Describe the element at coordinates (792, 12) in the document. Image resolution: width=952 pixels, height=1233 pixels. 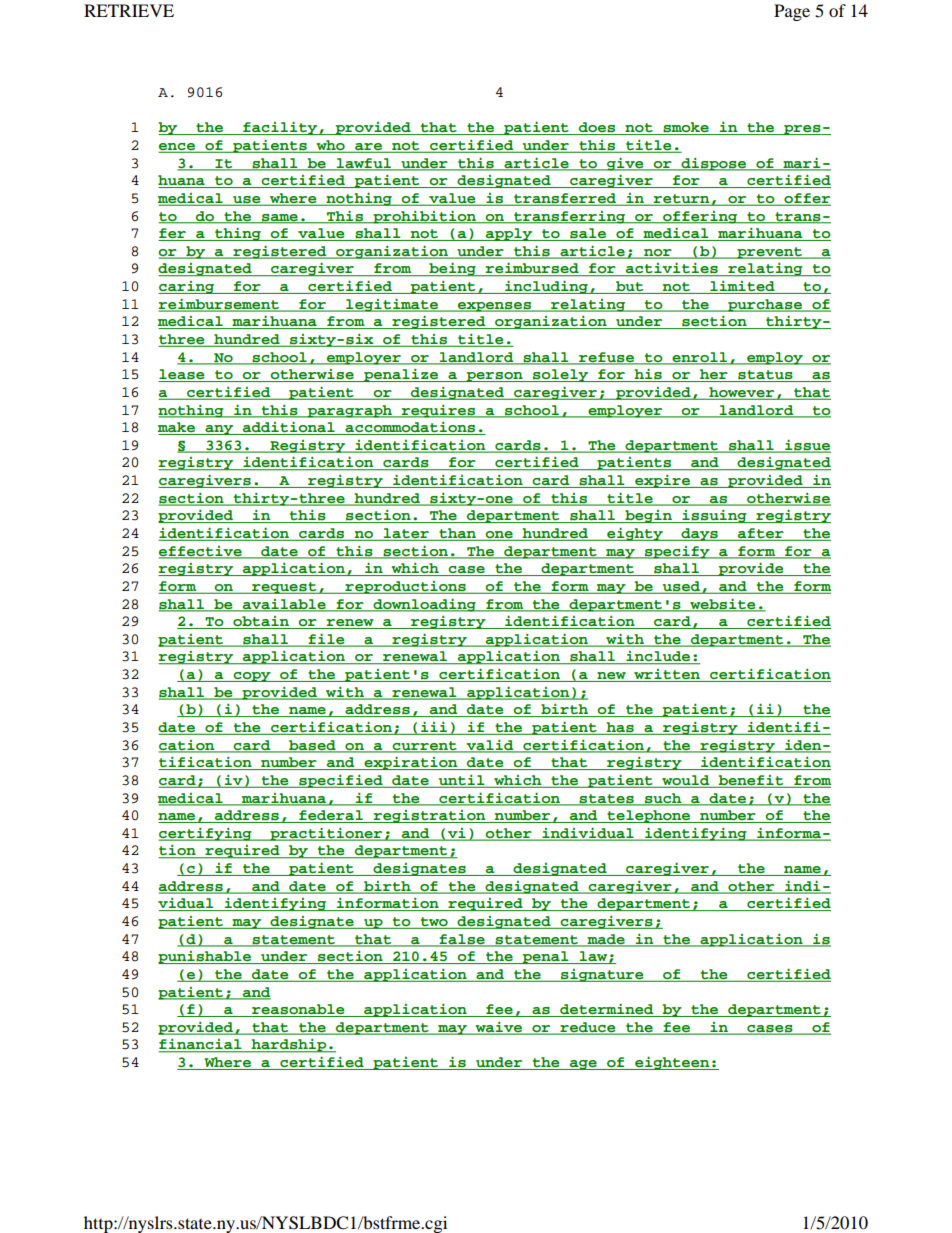
I see `Page` at that location.
